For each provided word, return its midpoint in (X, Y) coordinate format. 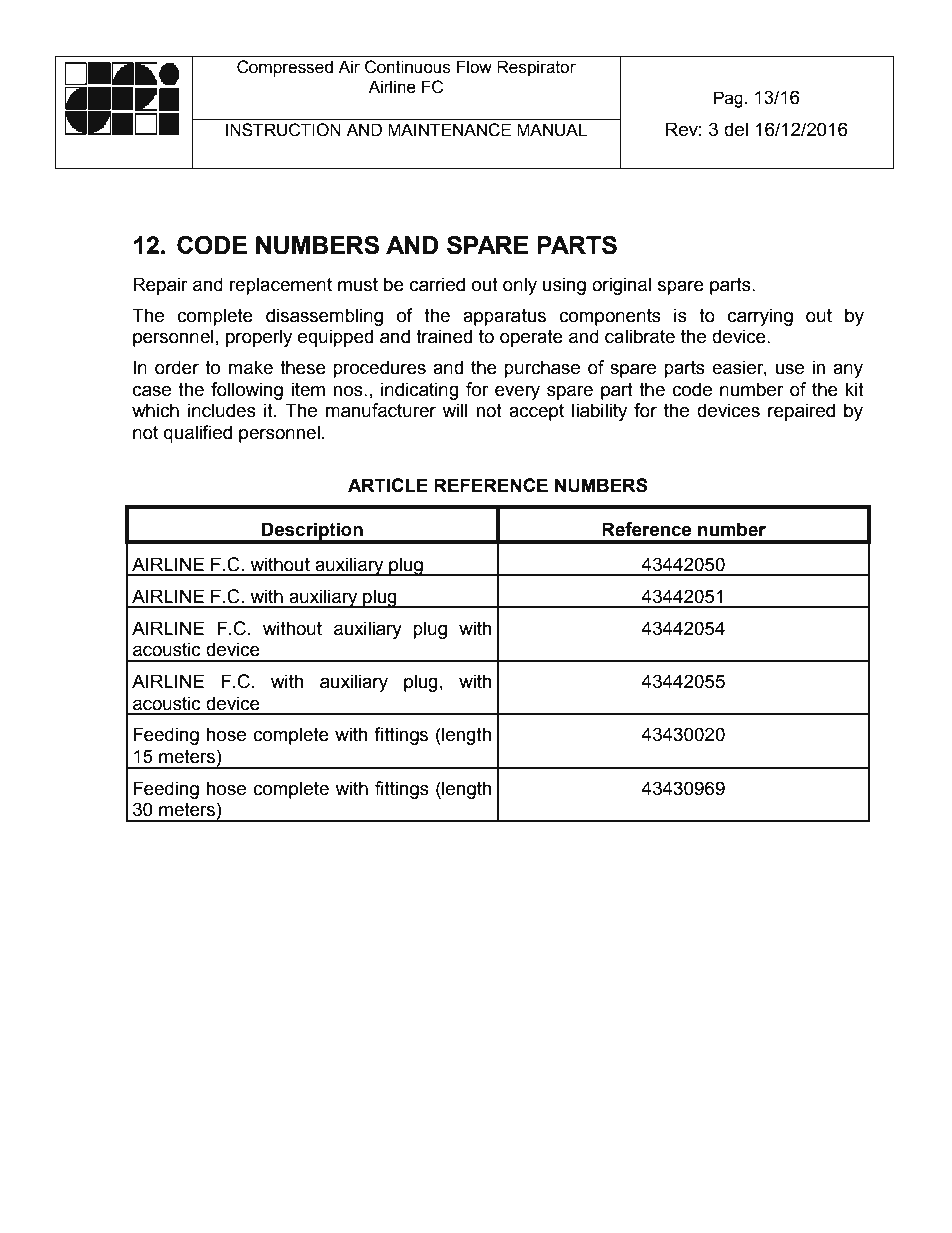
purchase (542, 369)
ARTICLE (388, 485)
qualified (198, 434)
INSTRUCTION (283, 130)
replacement (281, 286)
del (736, 129)
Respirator (536, 68)
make (250, 367)
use (789, 369)
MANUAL (552, 130)
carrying (760, 317)
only (520, 286)
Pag (728, 99)
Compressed (285, 68)
